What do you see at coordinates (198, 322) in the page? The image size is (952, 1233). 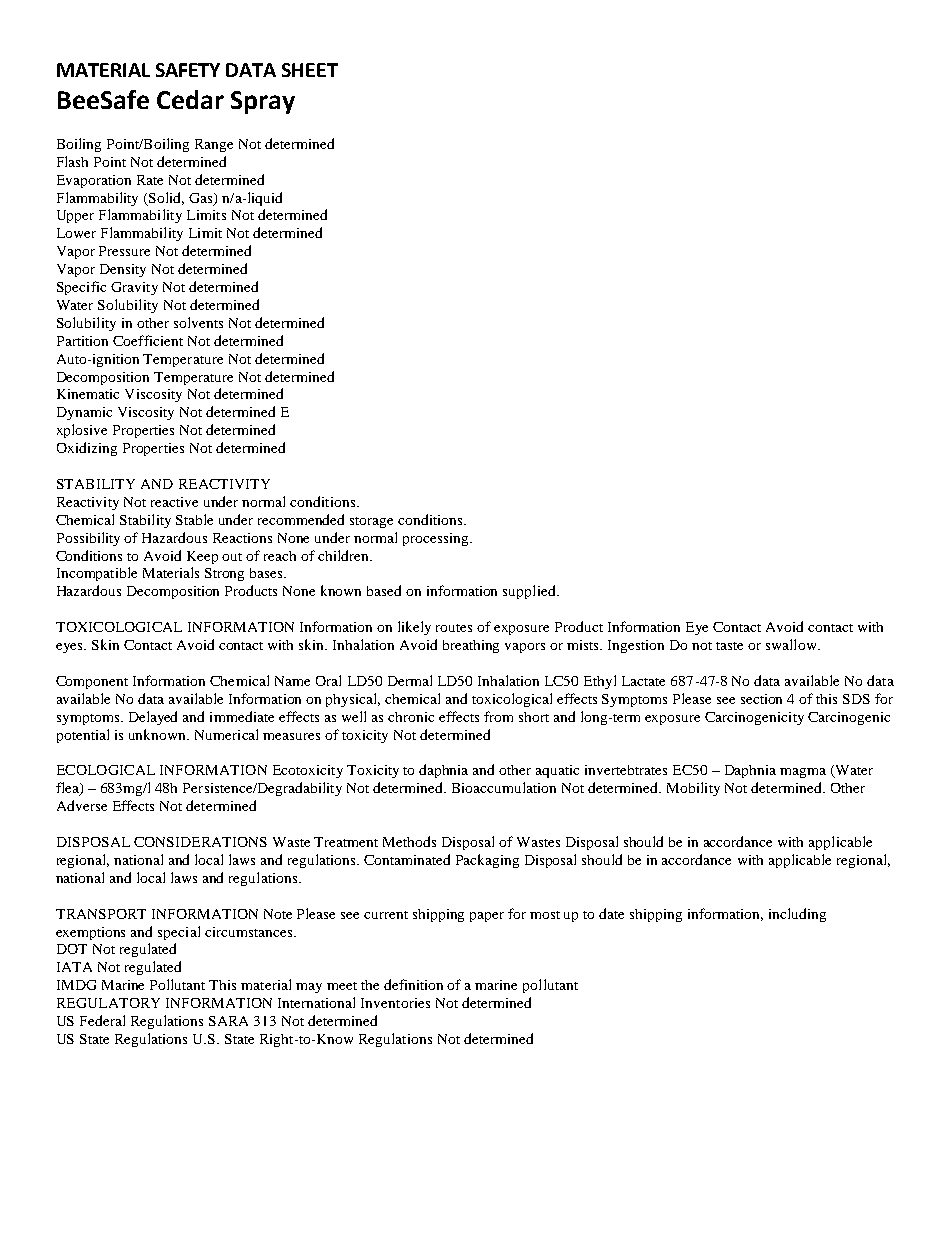 I see `solvents` at bounding box center [198, 322].
